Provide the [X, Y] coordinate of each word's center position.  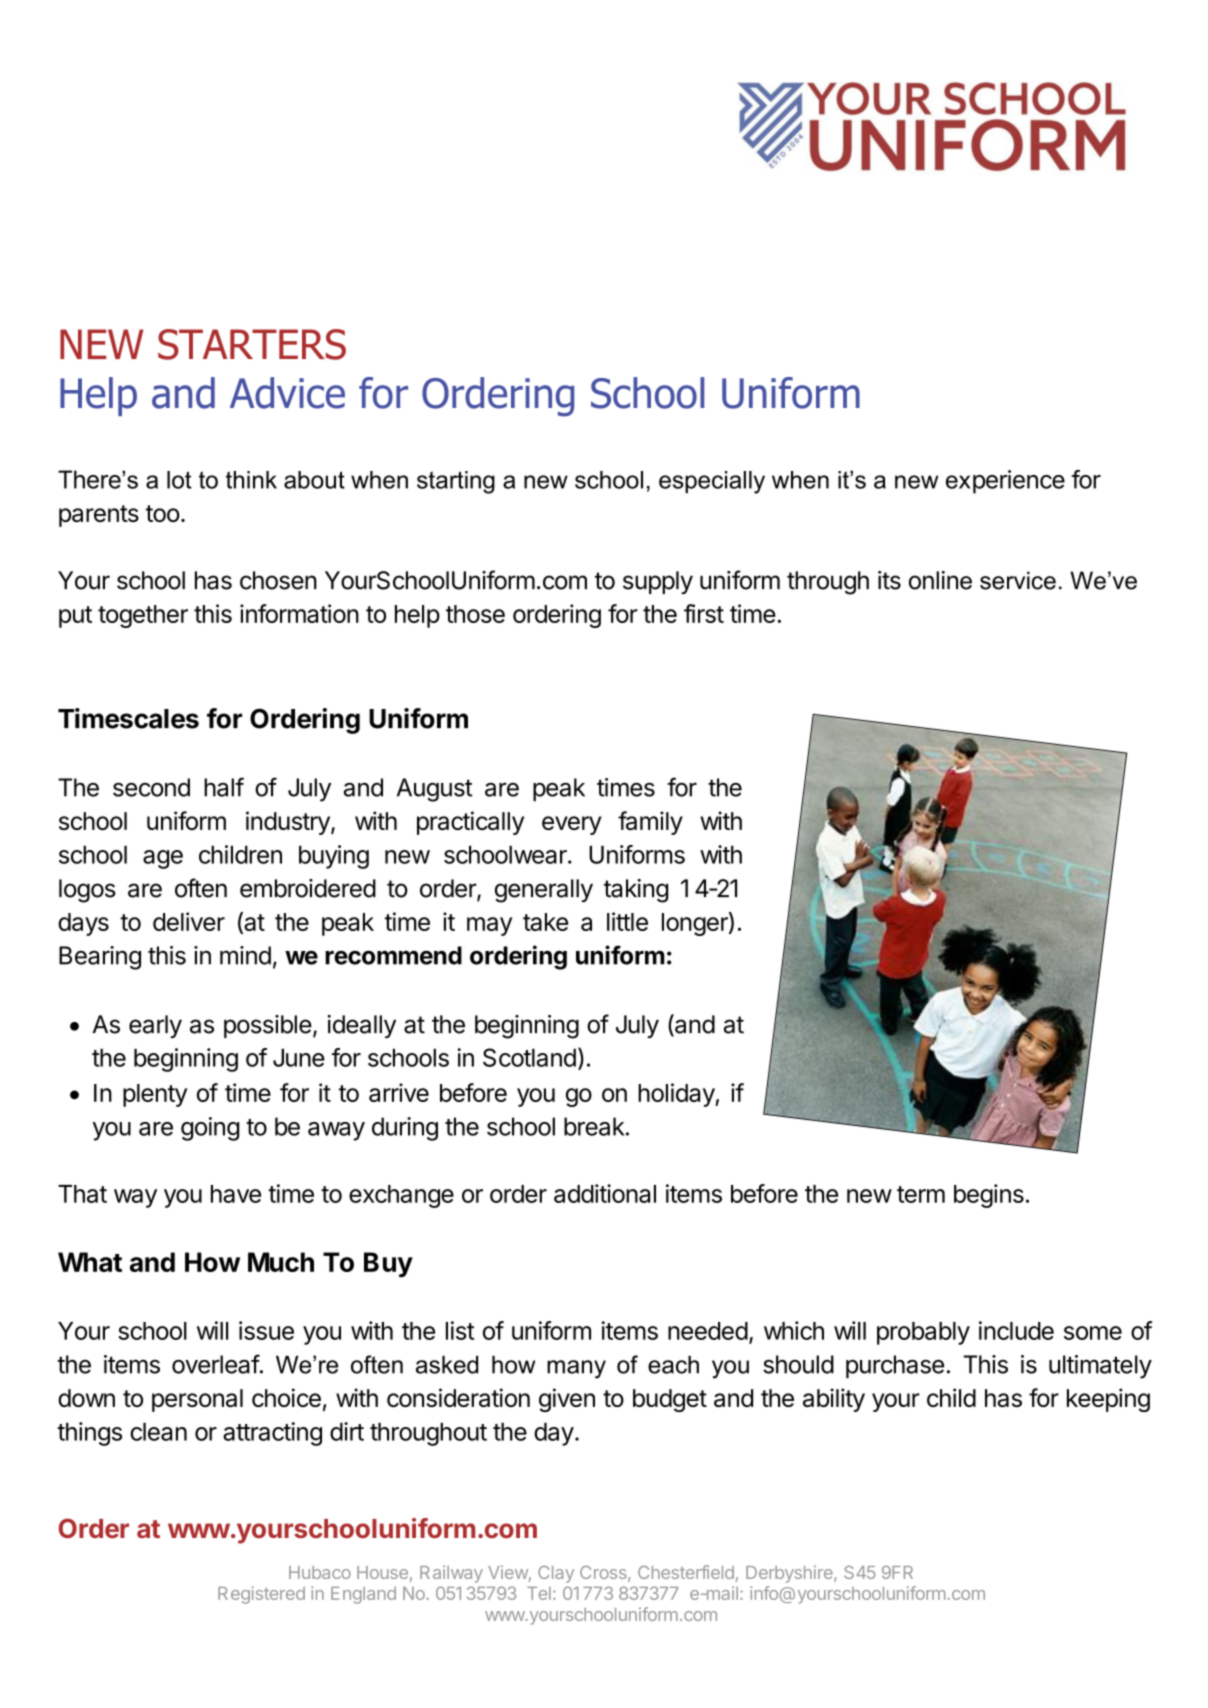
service [1018, 580]
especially [712, 482]
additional [605, 1193]
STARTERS [252, 344]
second [151, 787]
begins [989, 1196]
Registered [261, 1595]
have [236, 1194]
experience [1005, 482]
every [572, 825]
